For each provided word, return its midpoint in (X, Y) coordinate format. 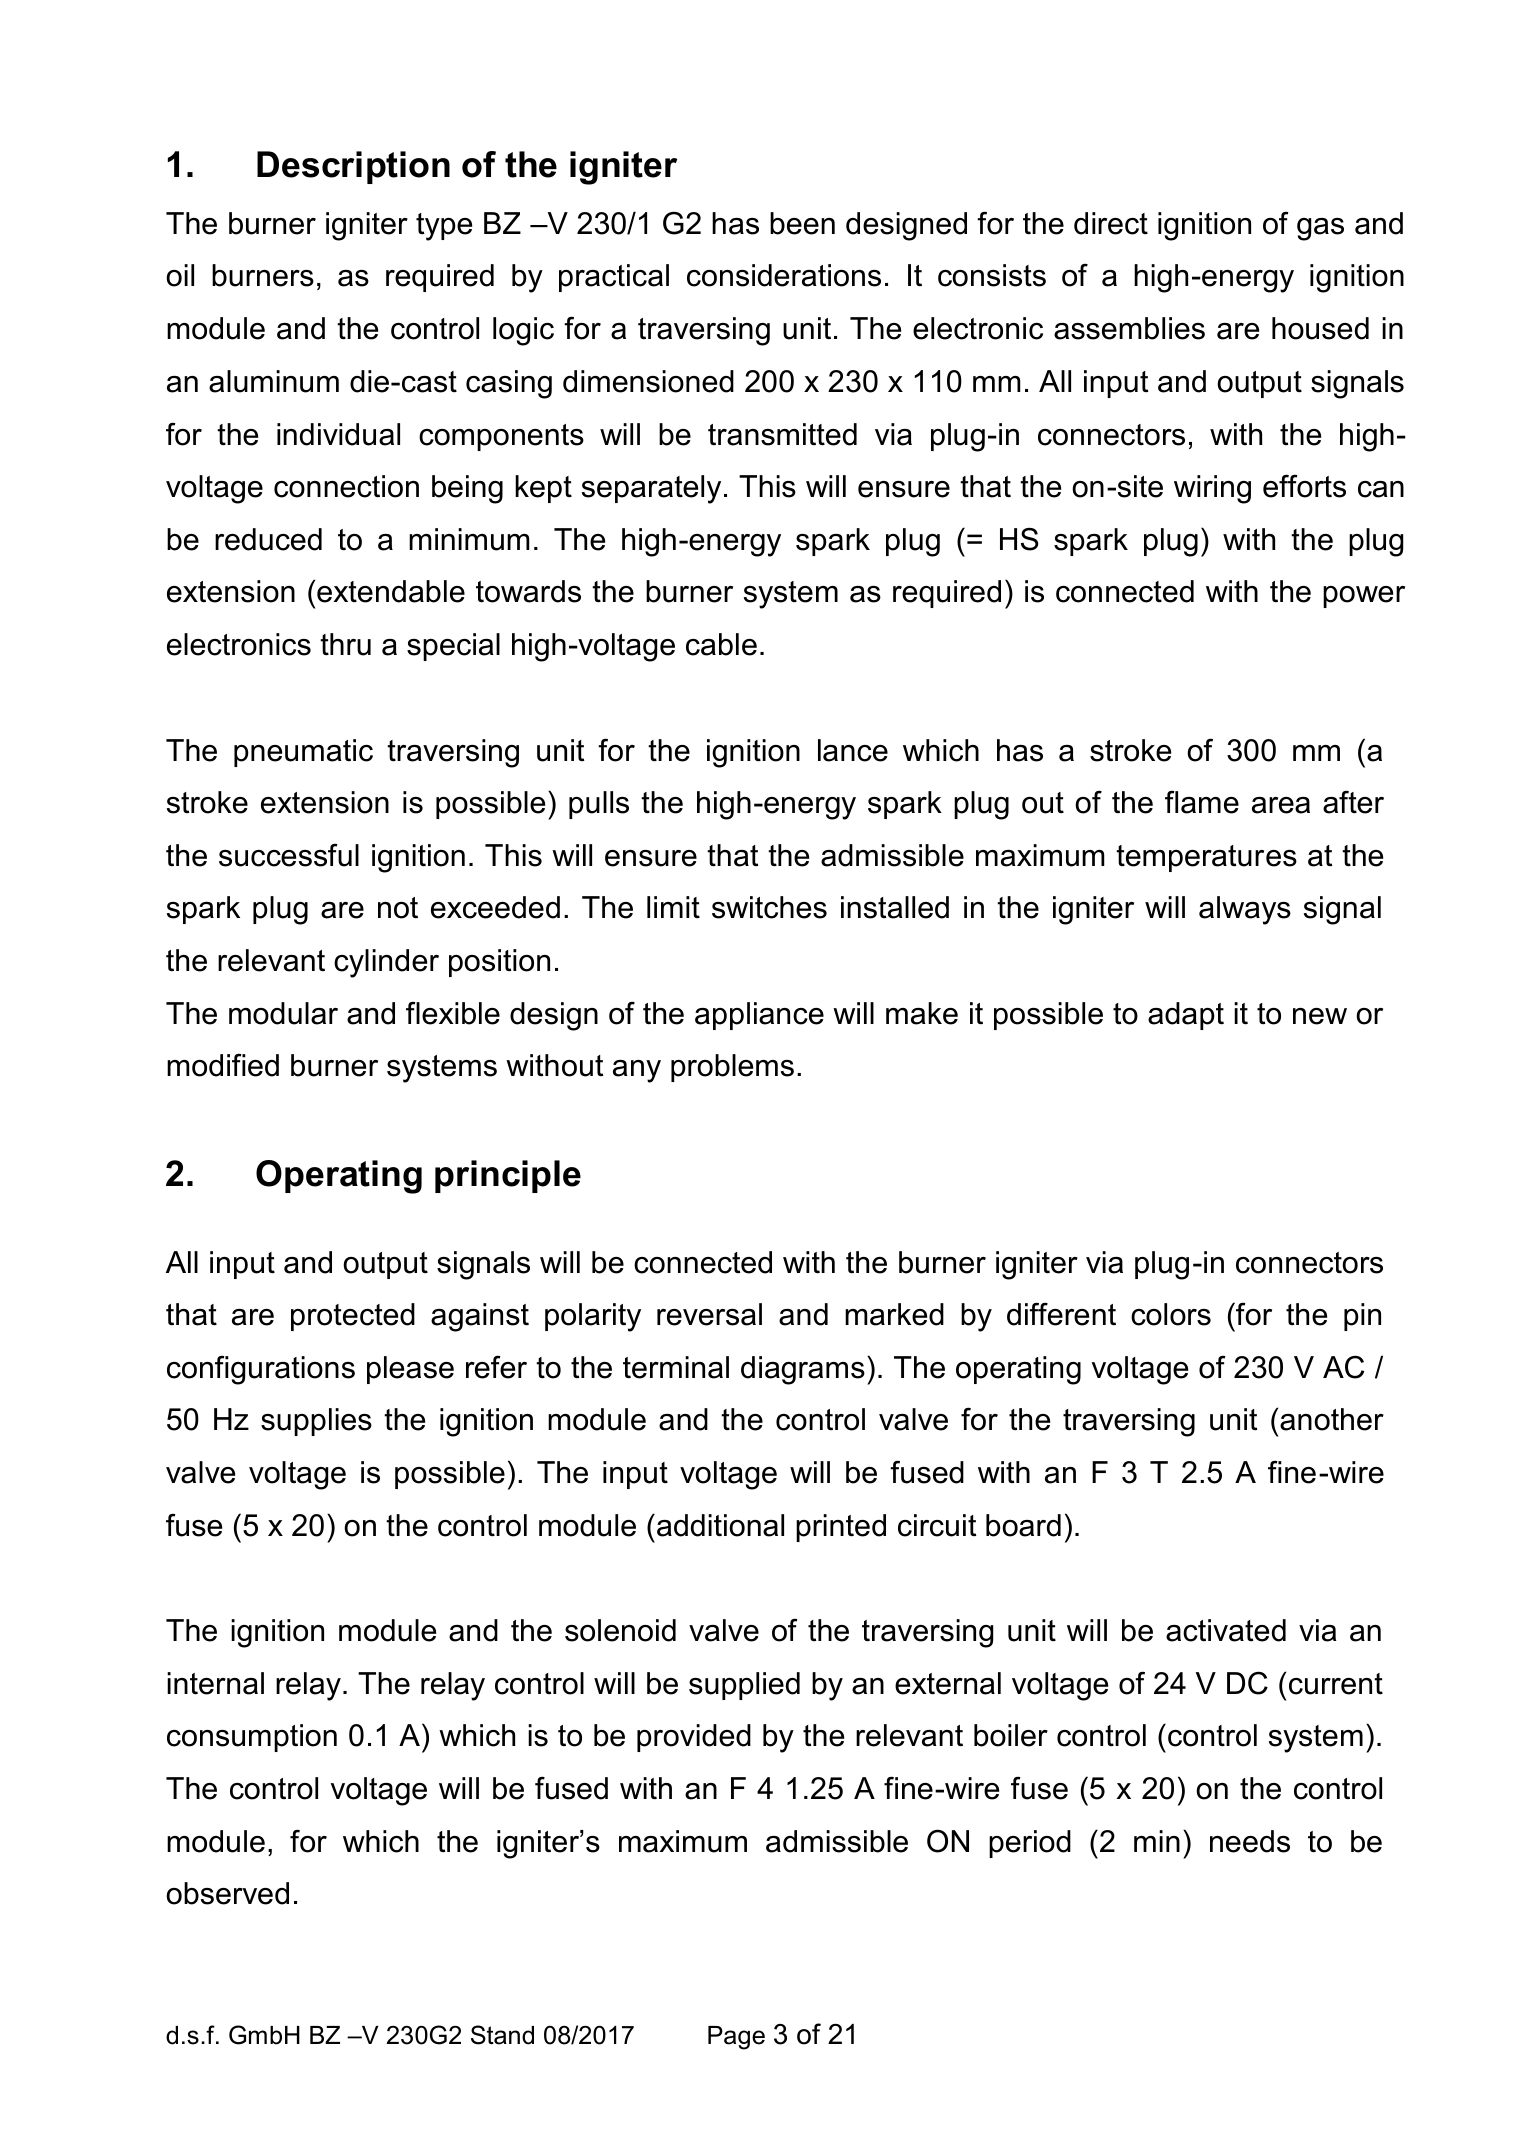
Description (353, 167)
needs (1250, 1841)
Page (736, 2038)
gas (1320, 229)
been (802, 223)
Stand (502, 2035)
